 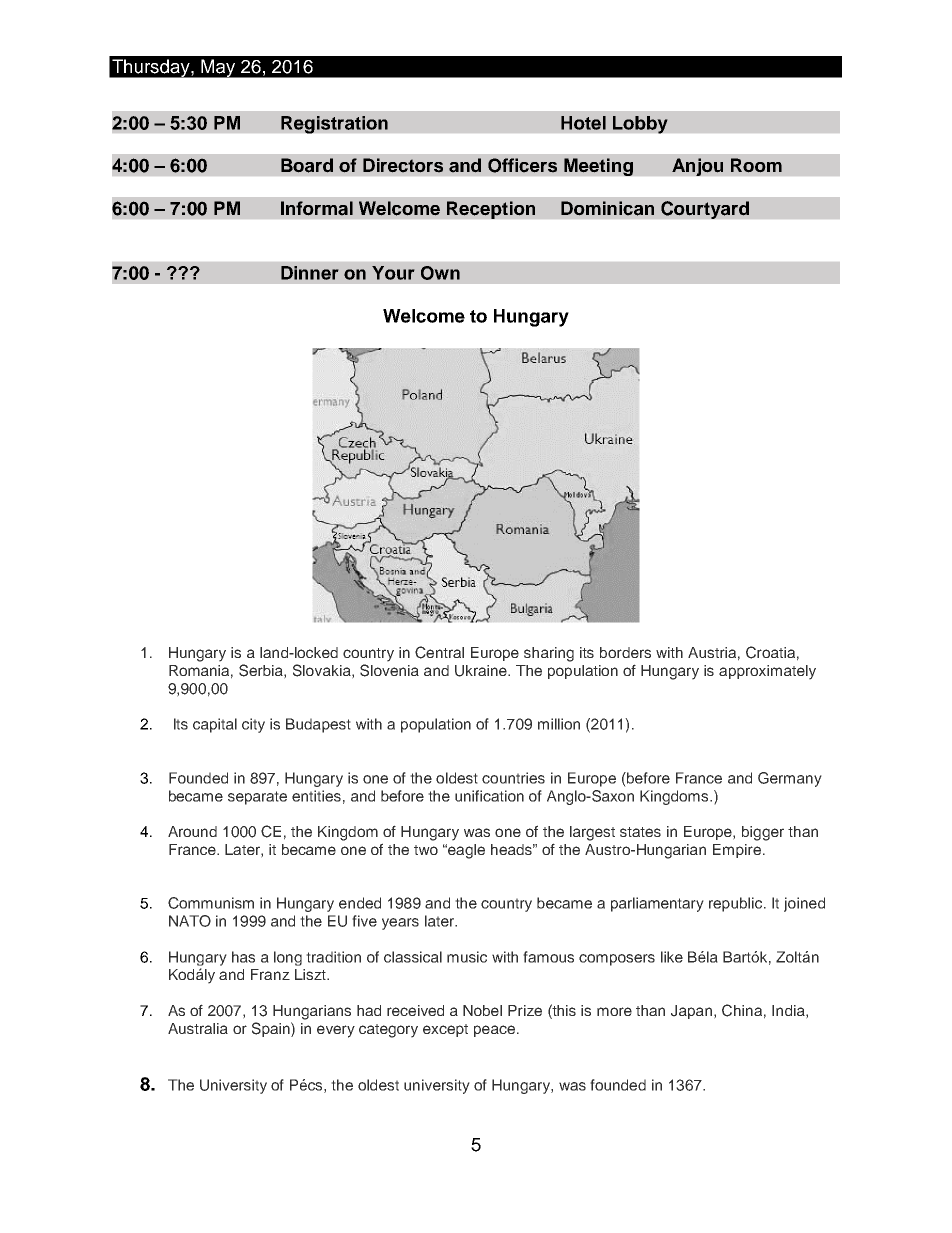 I want to click on Board, so click(x=307, y=165).
